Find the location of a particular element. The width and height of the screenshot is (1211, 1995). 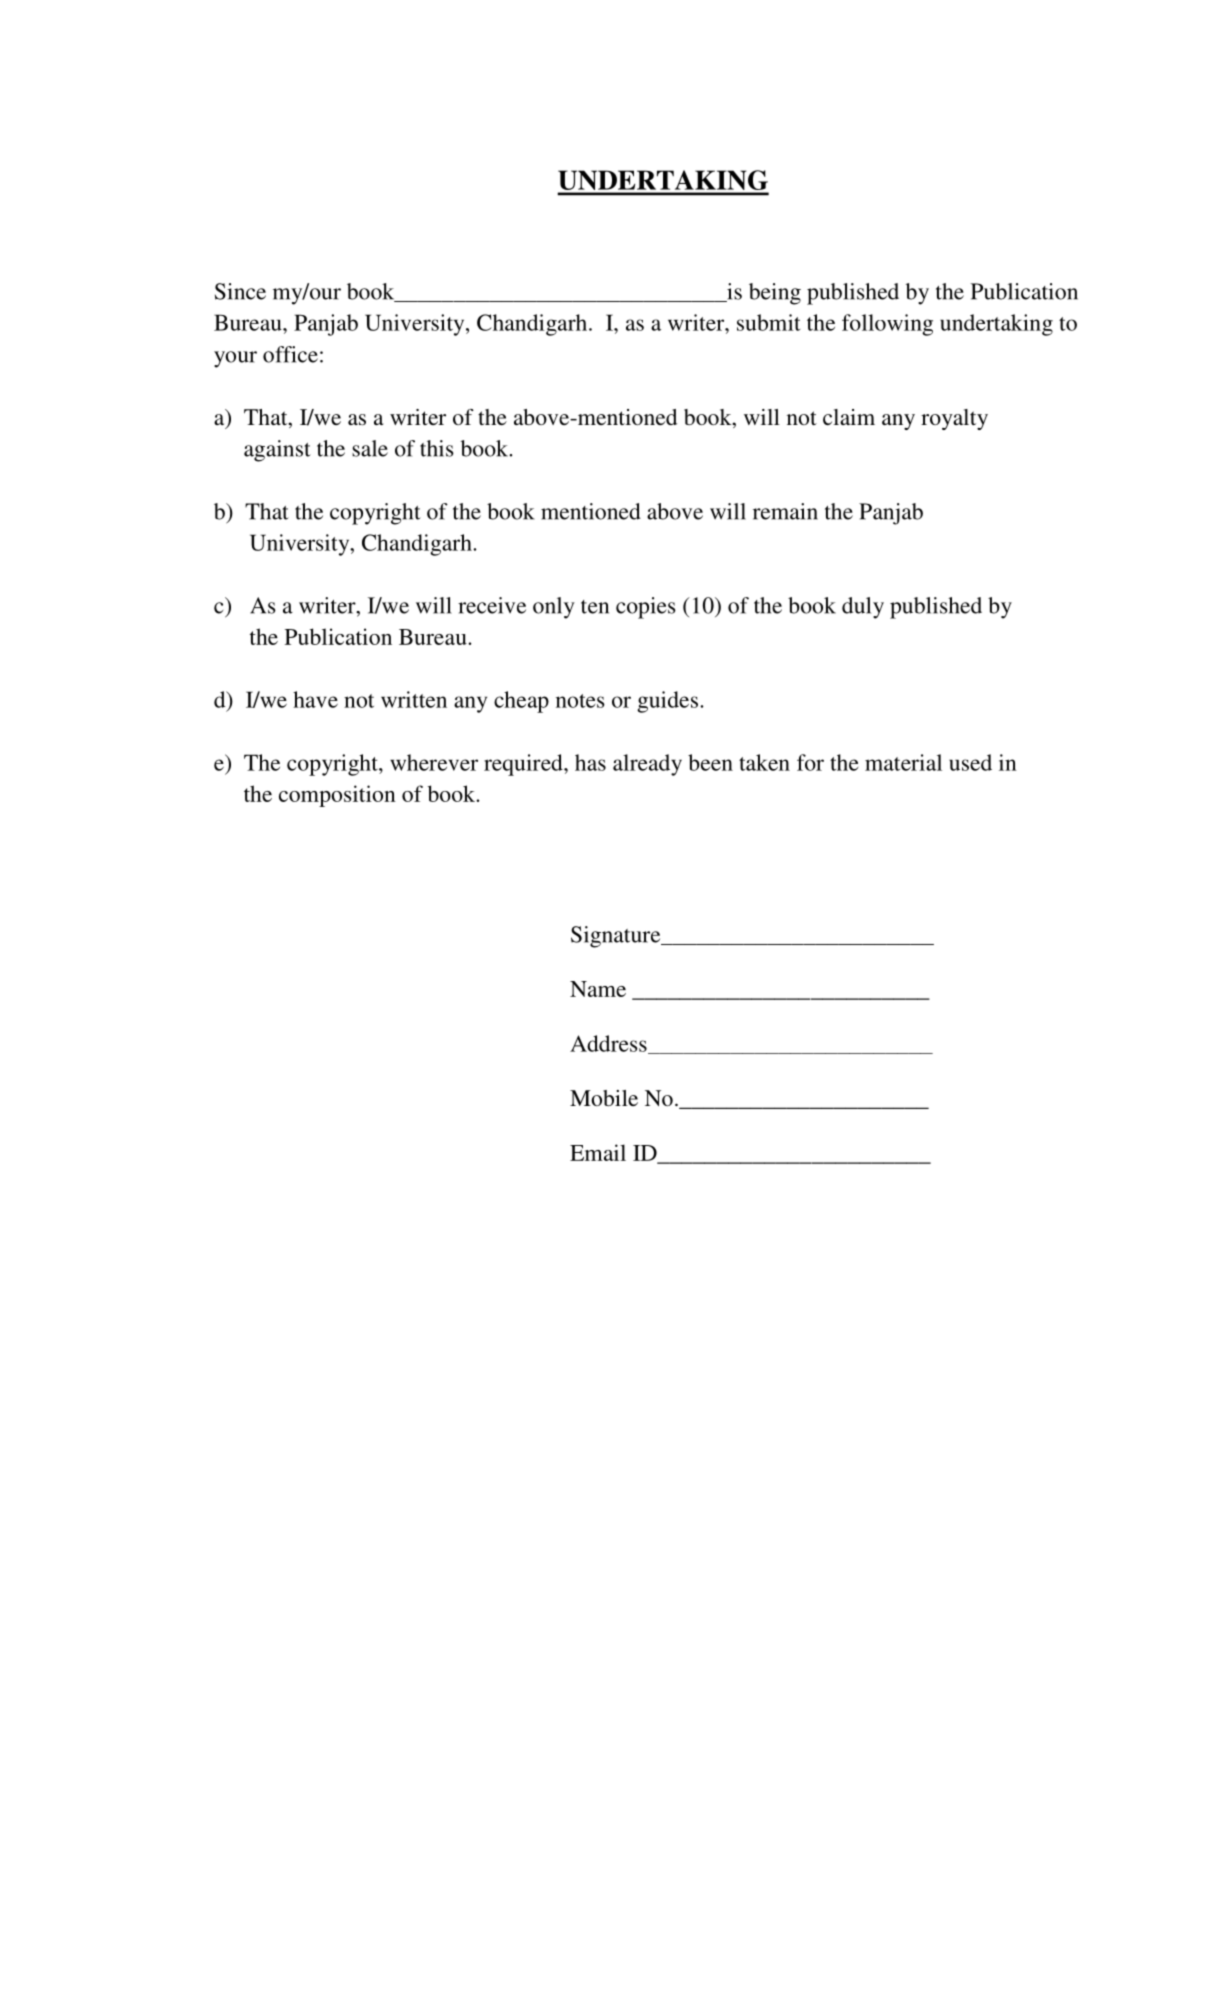

following is located at coordinates (887, 325).
